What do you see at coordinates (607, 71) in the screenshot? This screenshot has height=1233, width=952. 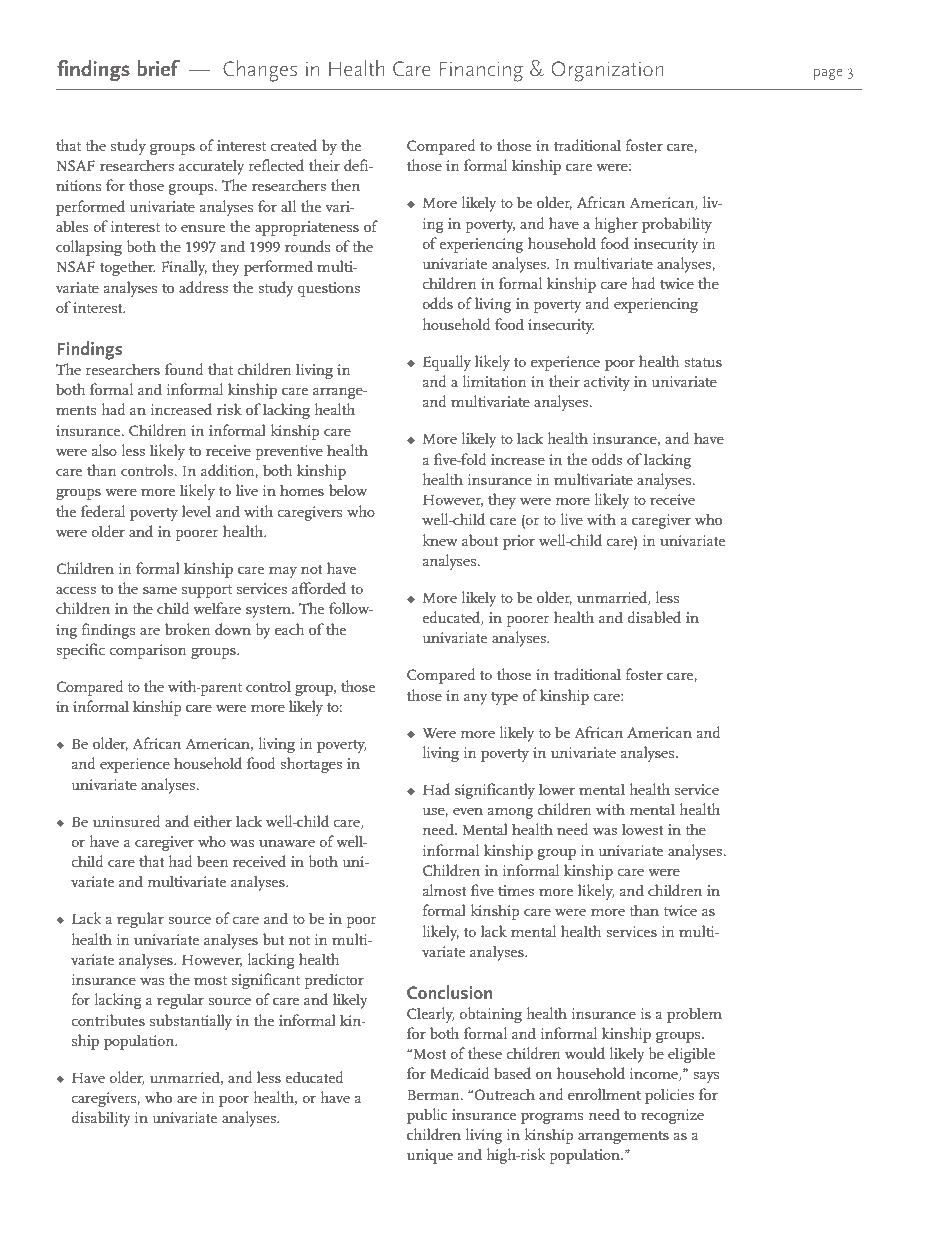 I see `Organization` at bounding box center [607, 71].
